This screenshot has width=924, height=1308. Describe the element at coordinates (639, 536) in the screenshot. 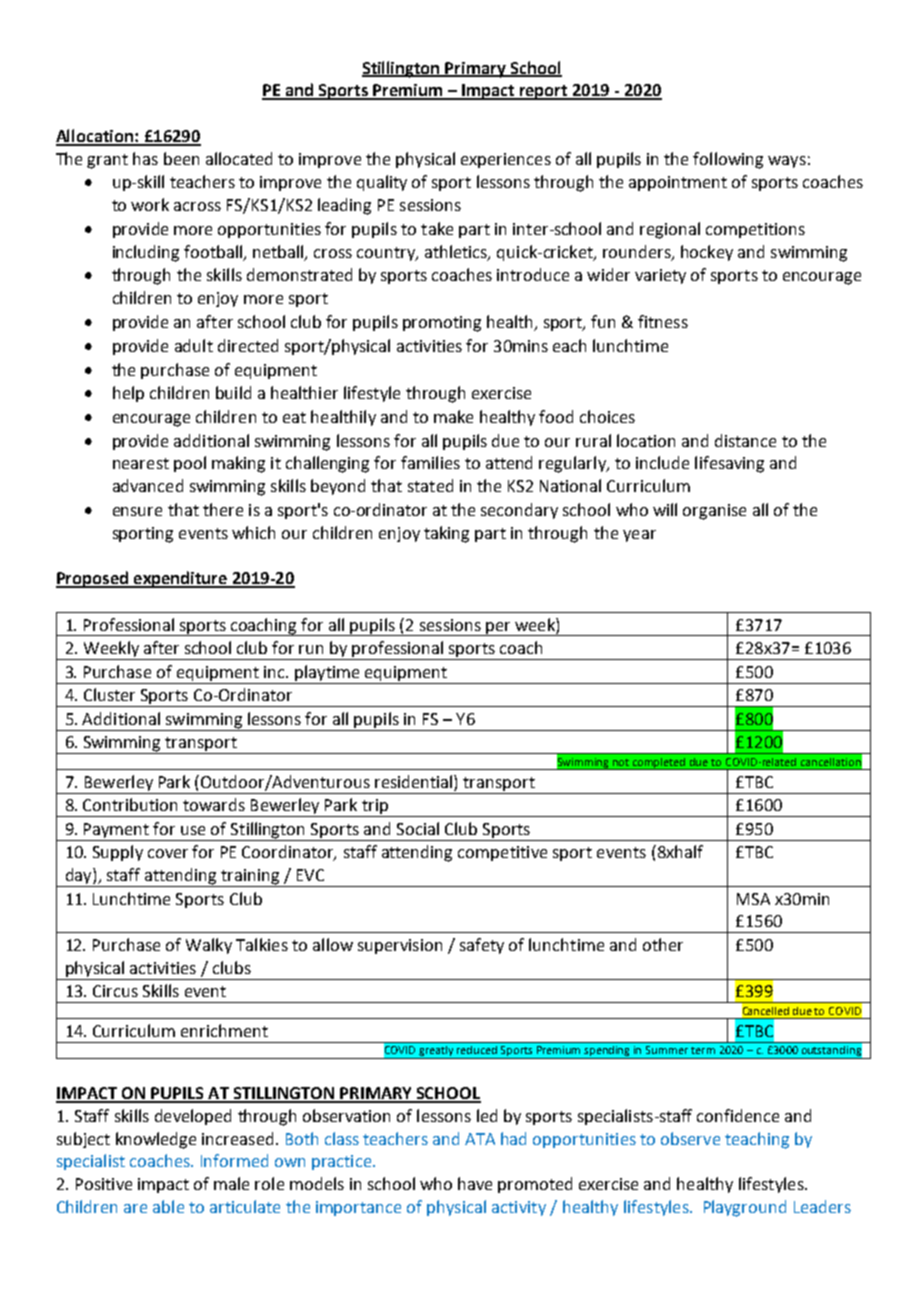

I see `year` at that location.
